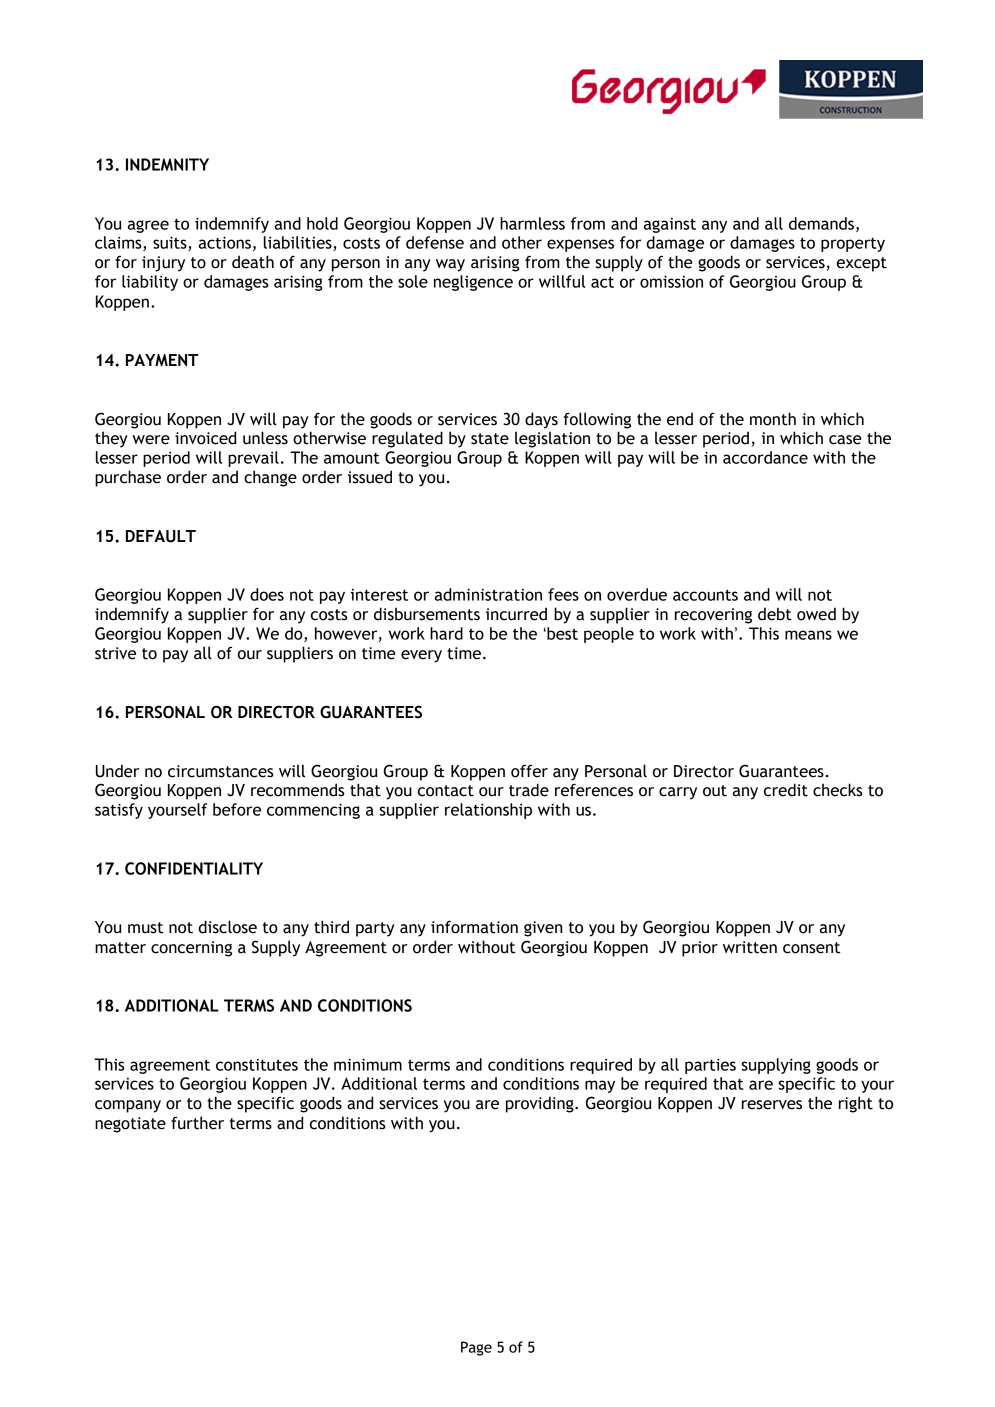  Describe the element at coordinates (532, 223) in the screenshot. I see `harmless` at that location.
